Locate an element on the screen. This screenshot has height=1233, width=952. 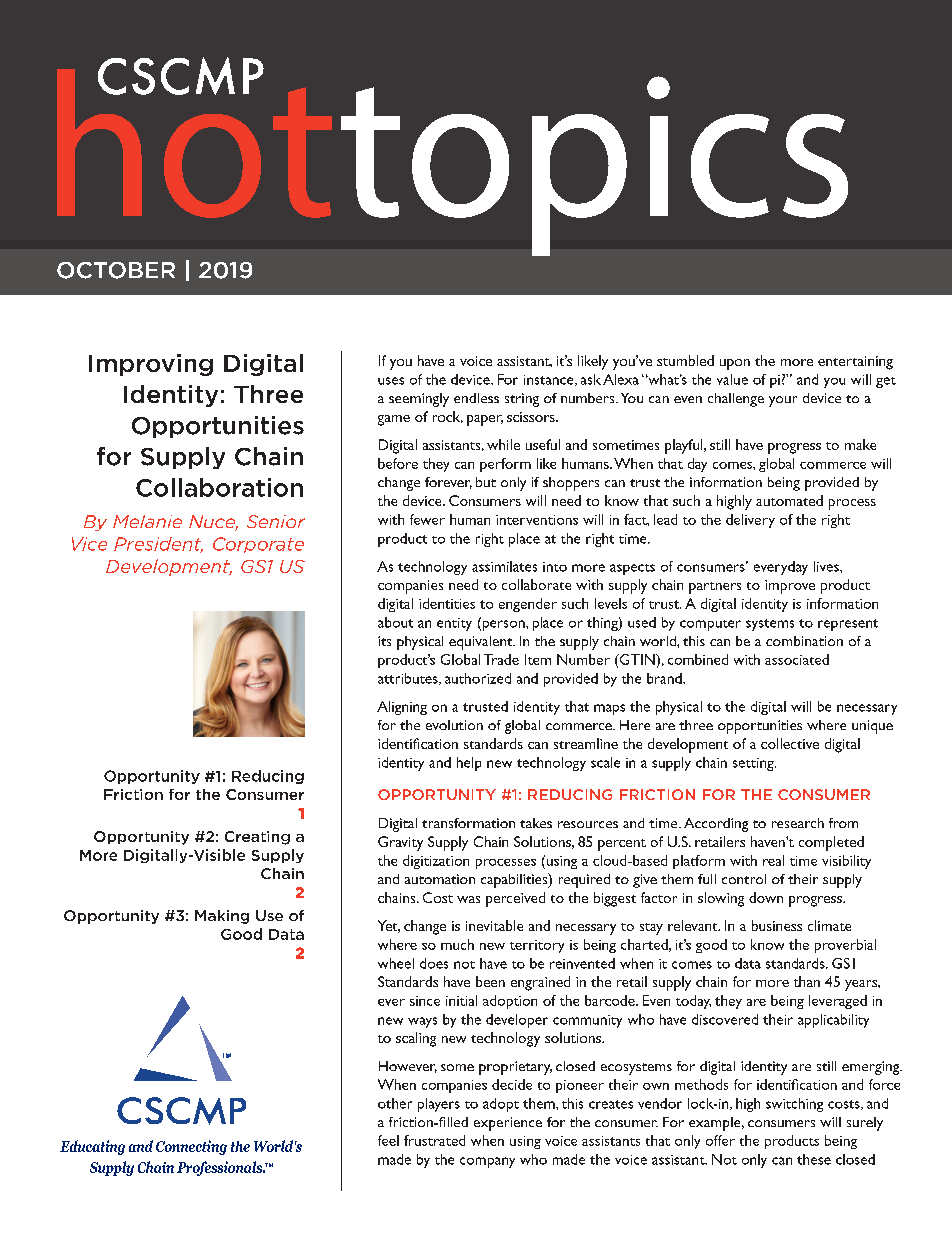
OCTOBER is located at coordinates (116, 270).
